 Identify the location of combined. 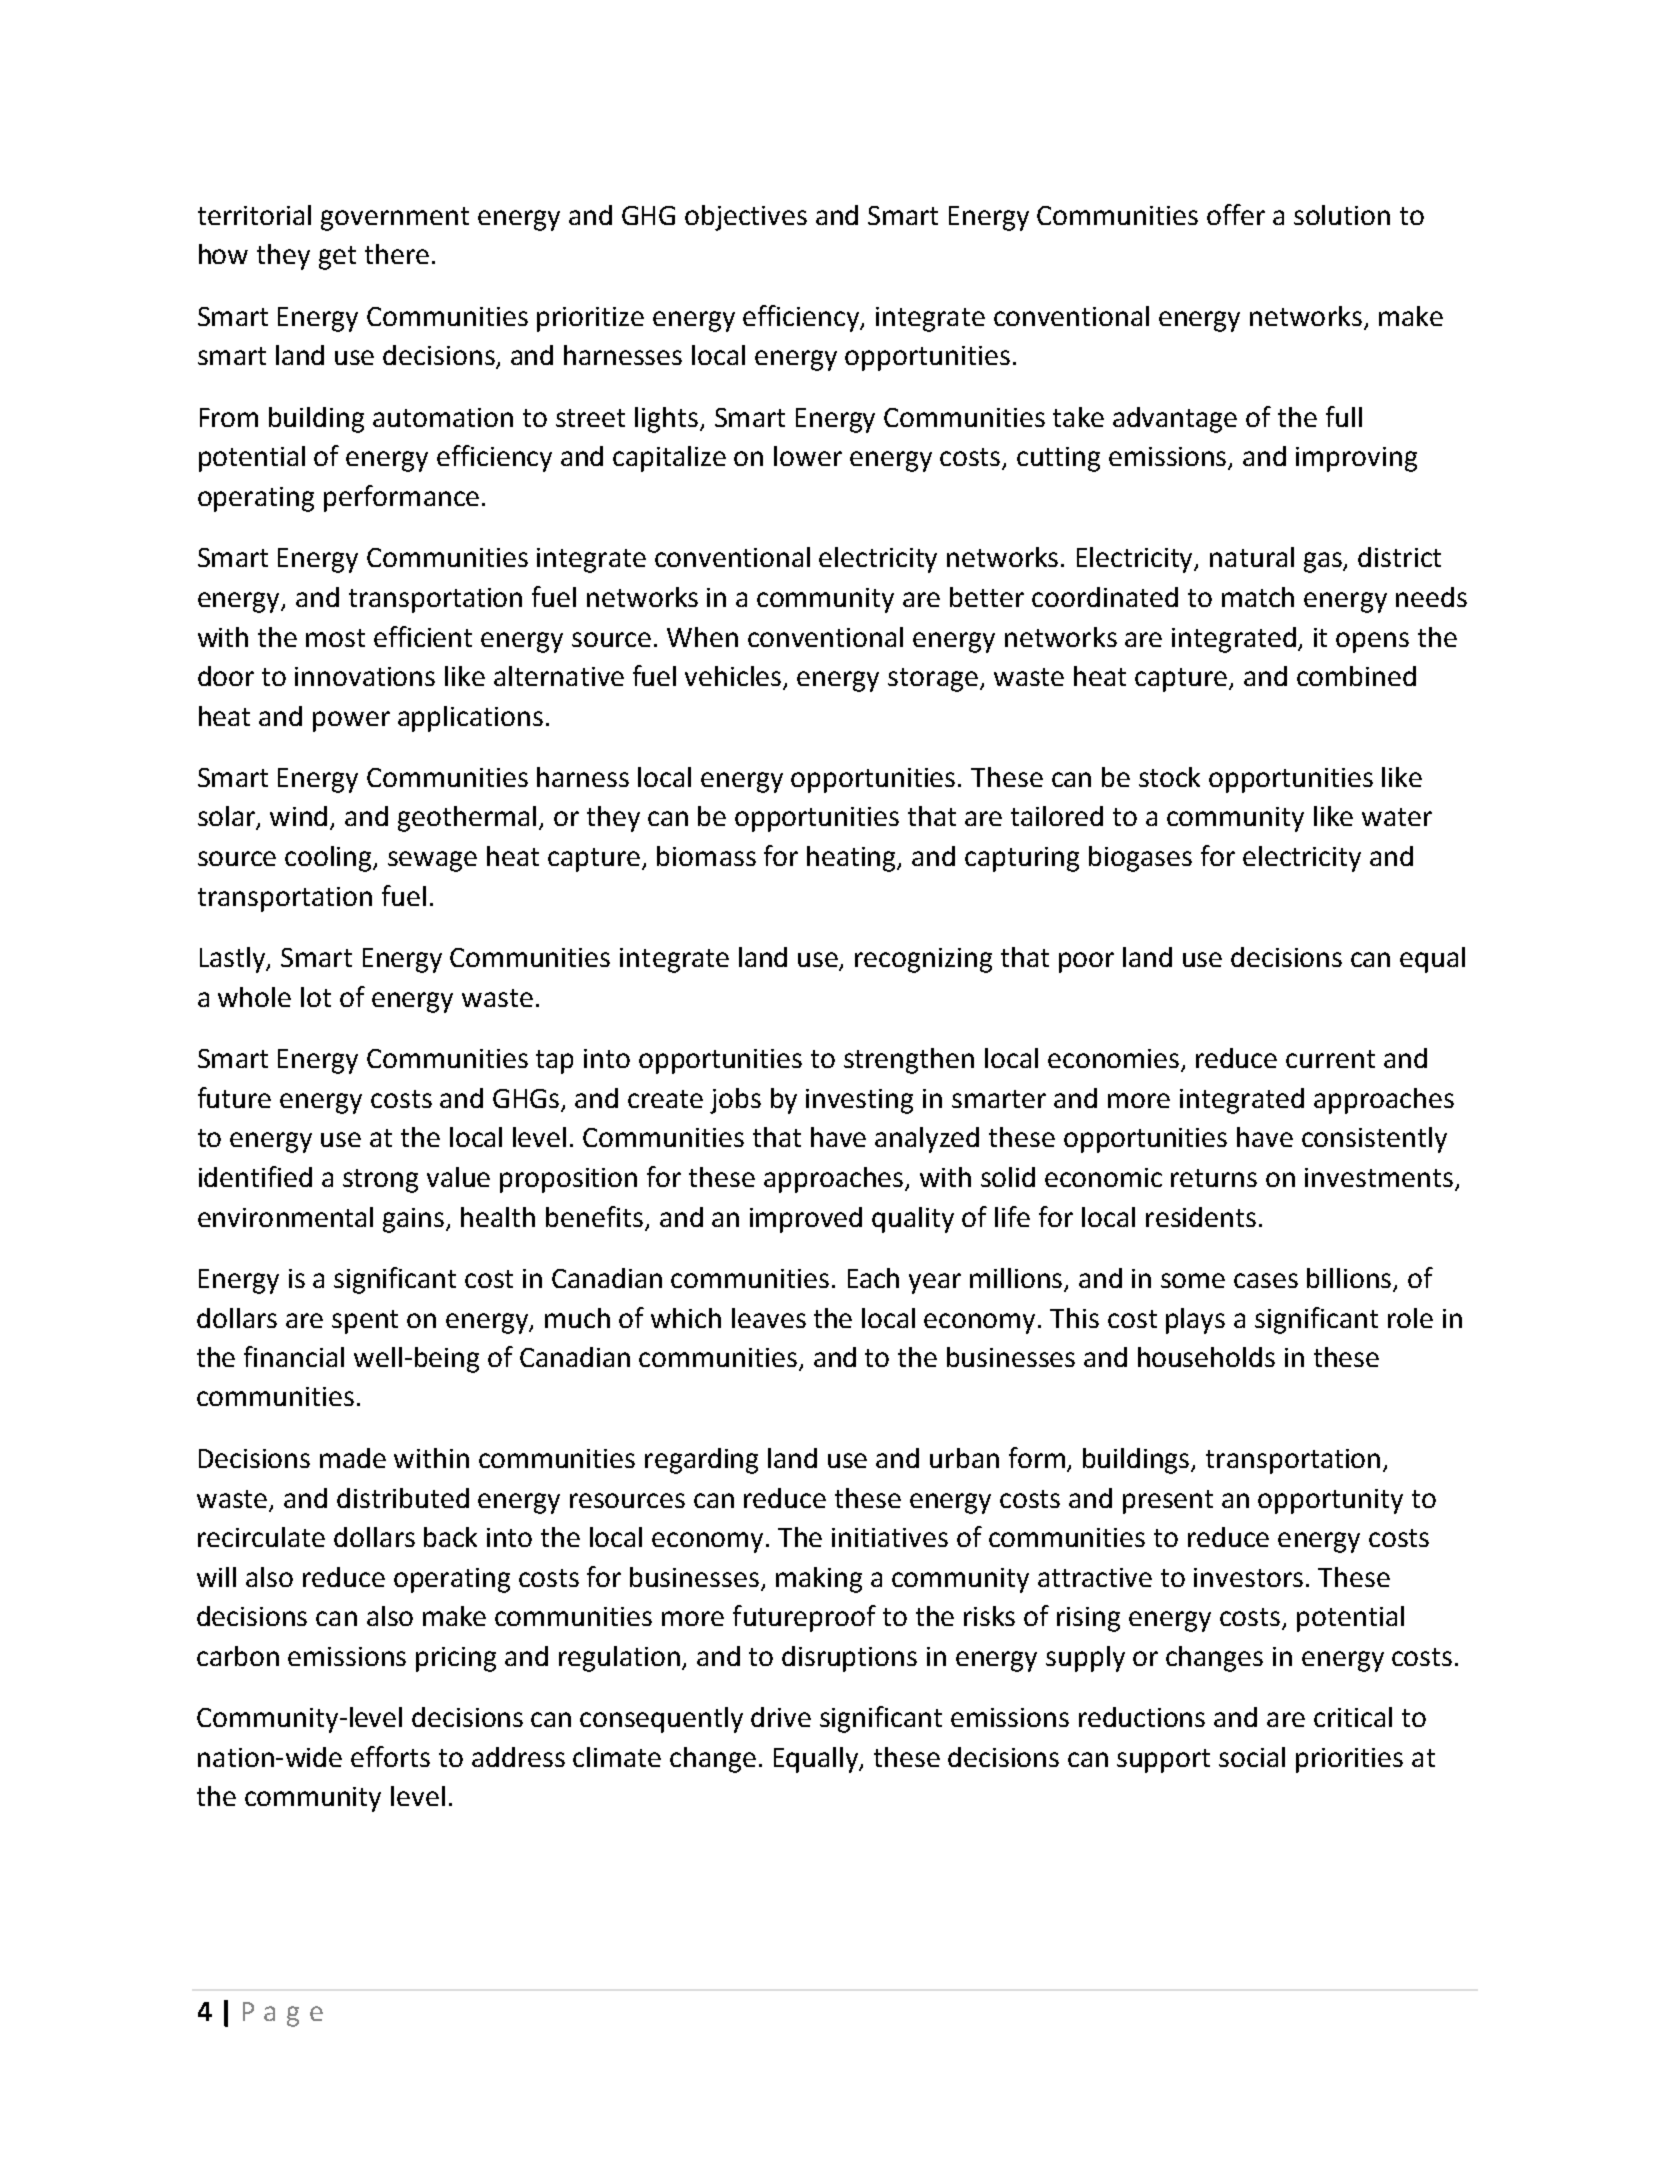
(1356, 676).
